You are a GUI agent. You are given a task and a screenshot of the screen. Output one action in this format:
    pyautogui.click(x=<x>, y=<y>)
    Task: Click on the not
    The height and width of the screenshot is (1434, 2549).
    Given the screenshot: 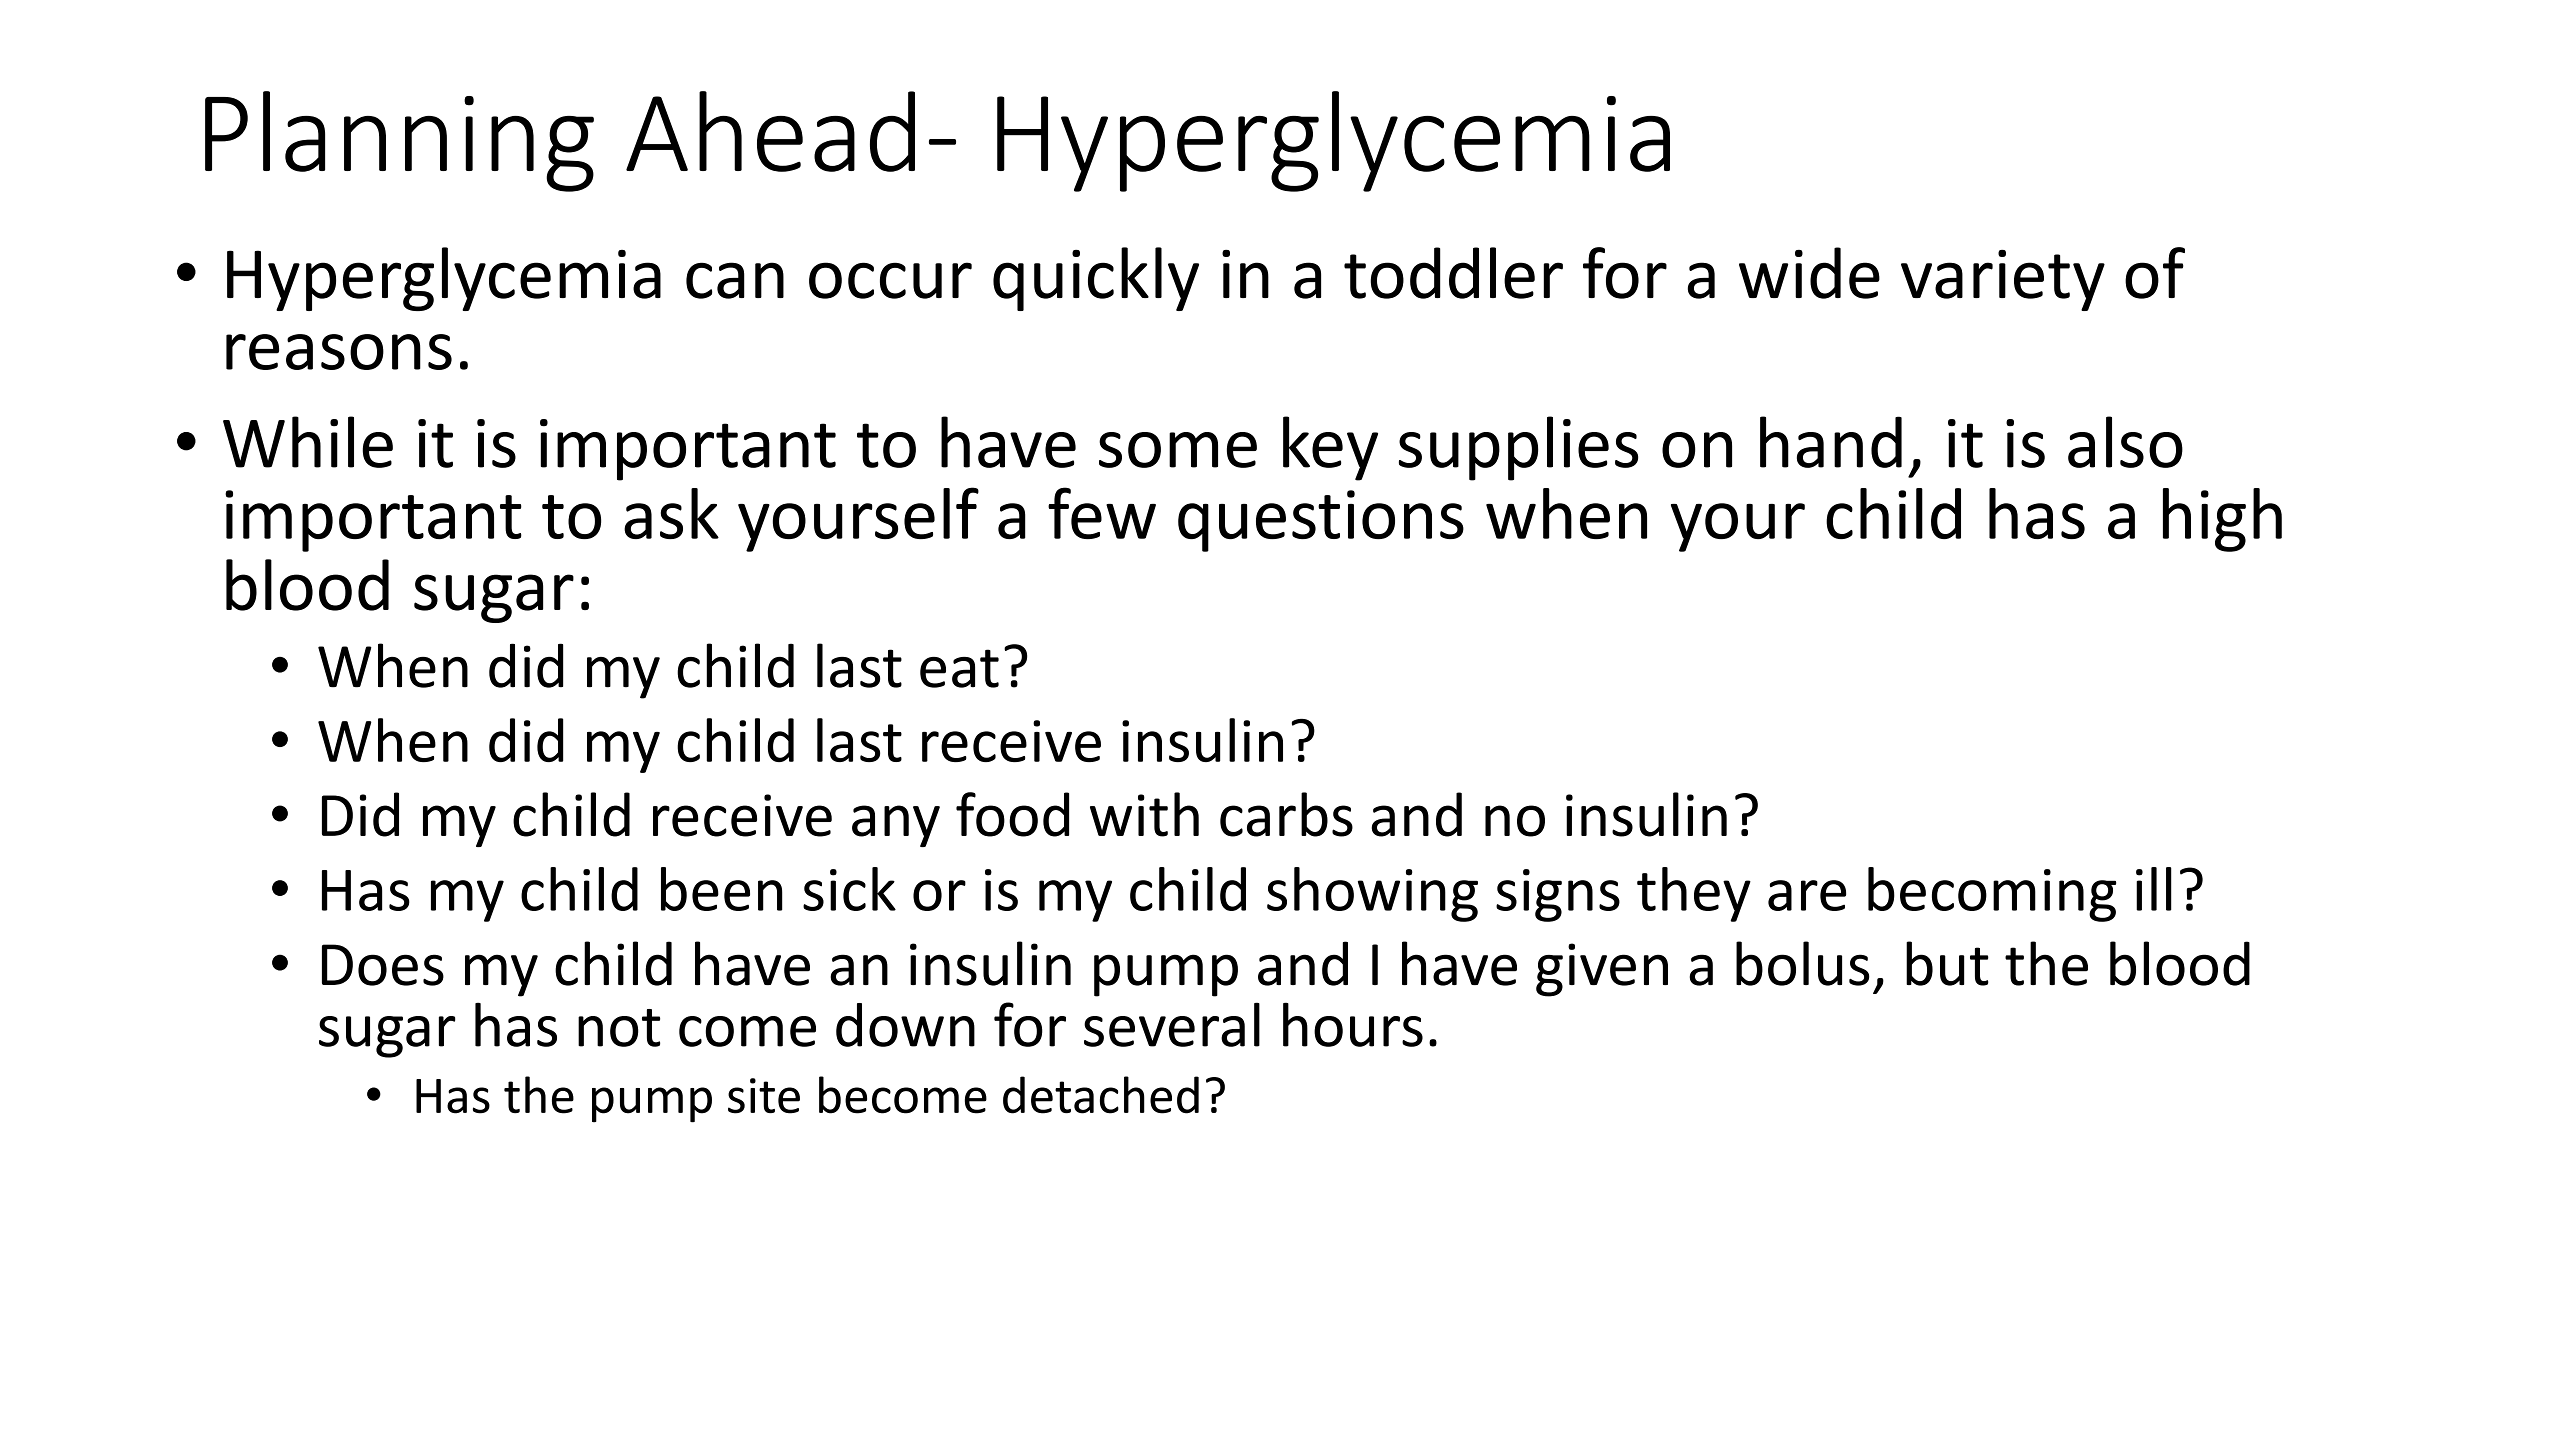 What is the action you would take?
    pyautogui.click(x=619, y=1028)
